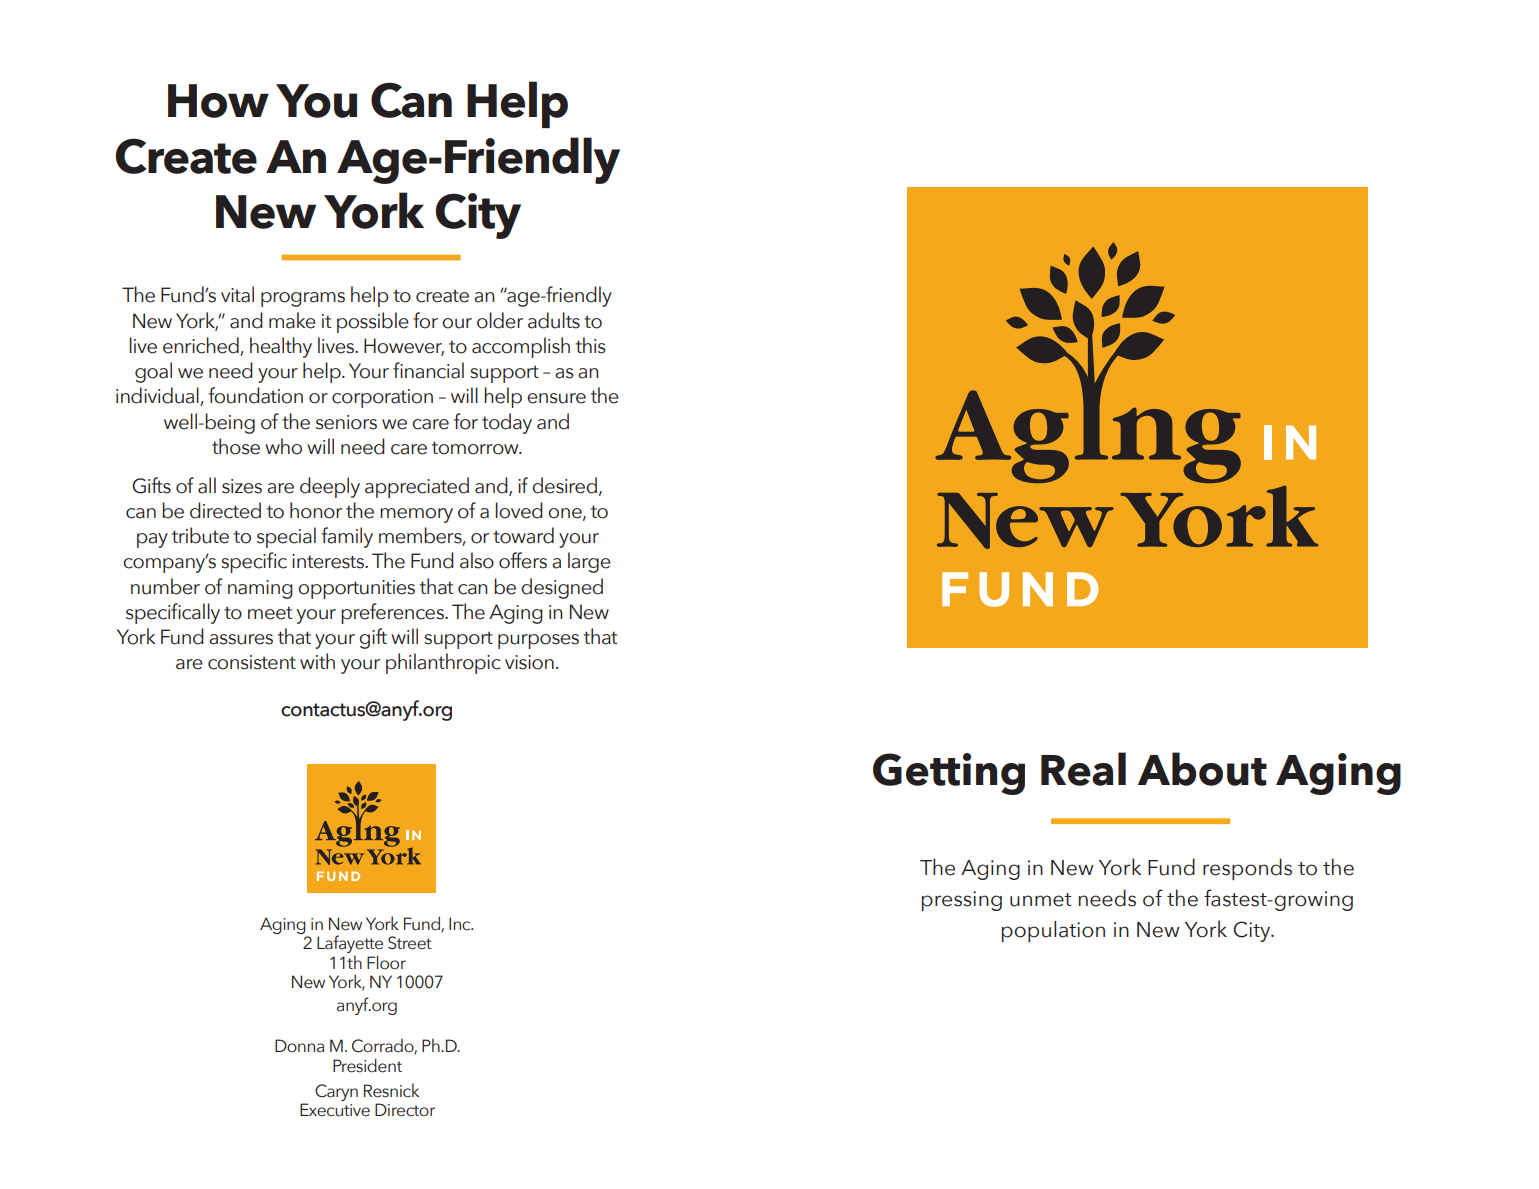 The width and height of the screenshot is (1539, 1189). What do you see at coordinates (316, 510) in the screenshot?
I see `honor` at bounding box center [316, 510].
